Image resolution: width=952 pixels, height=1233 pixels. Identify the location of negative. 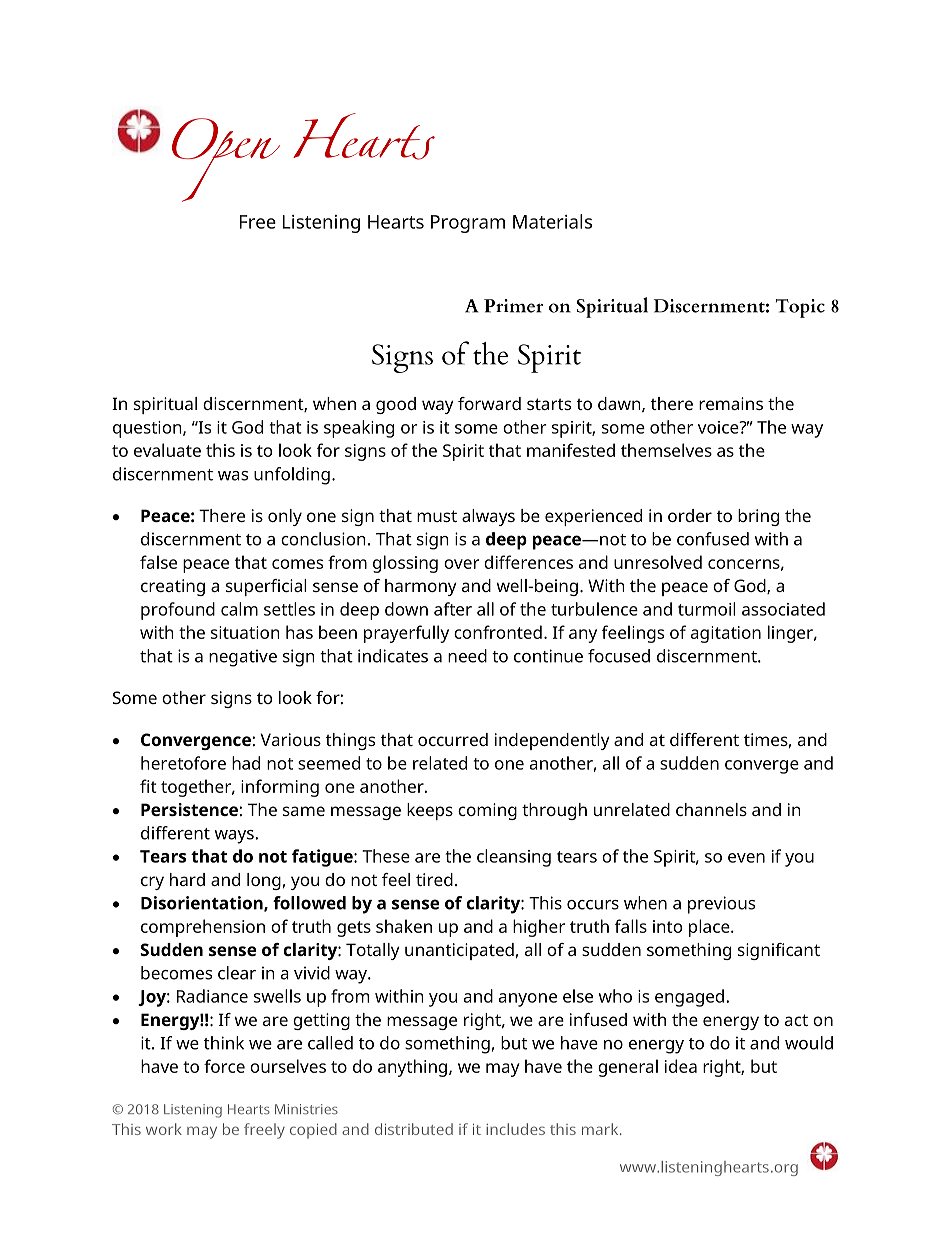
(243, 658).
